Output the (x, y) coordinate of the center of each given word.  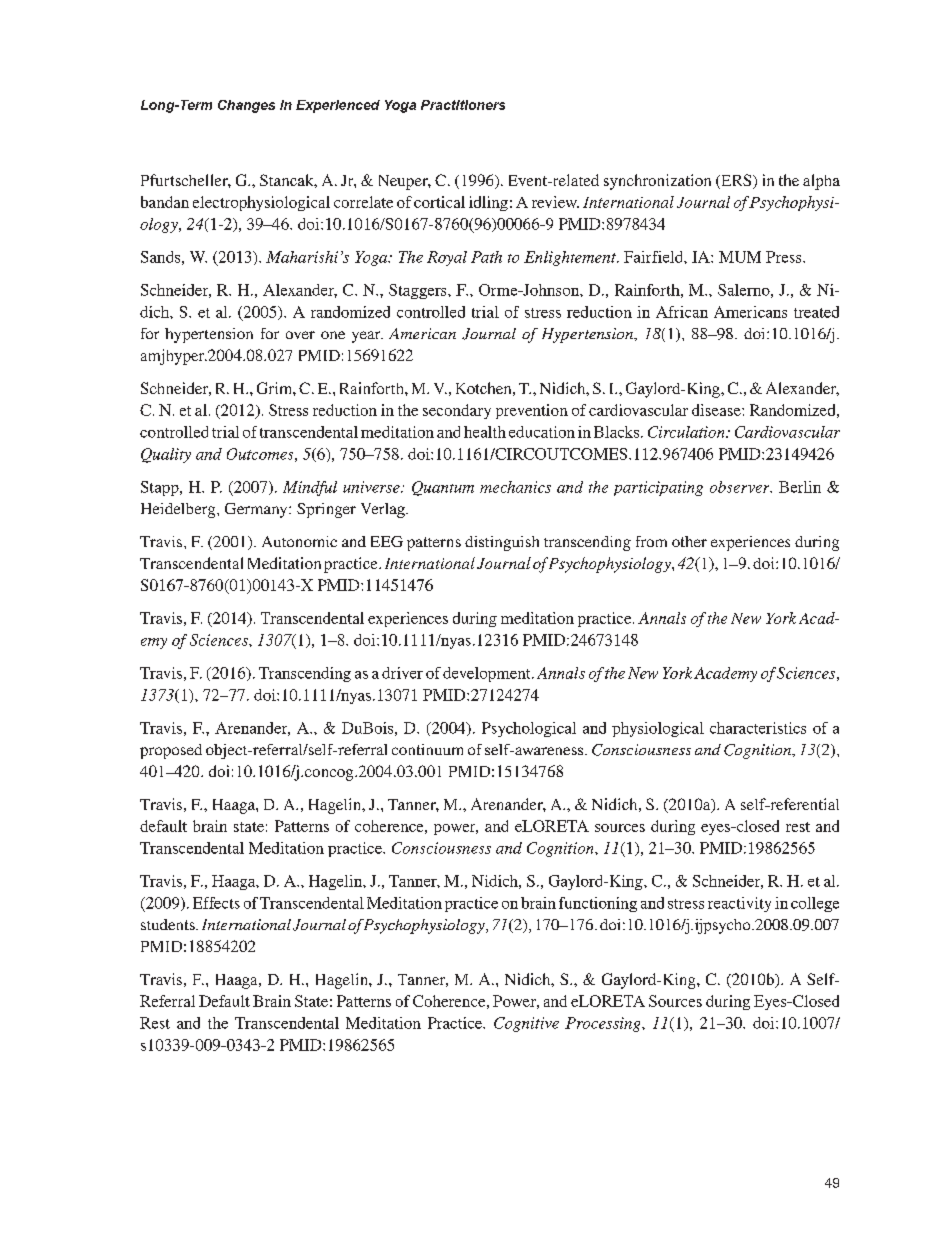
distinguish (502, 543)
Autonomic (299, 541)
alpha (821, 182)
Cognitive (526, 1024)
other (689, 541)
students (169, 924)
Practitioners (463, 105)
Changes (246, 106)
